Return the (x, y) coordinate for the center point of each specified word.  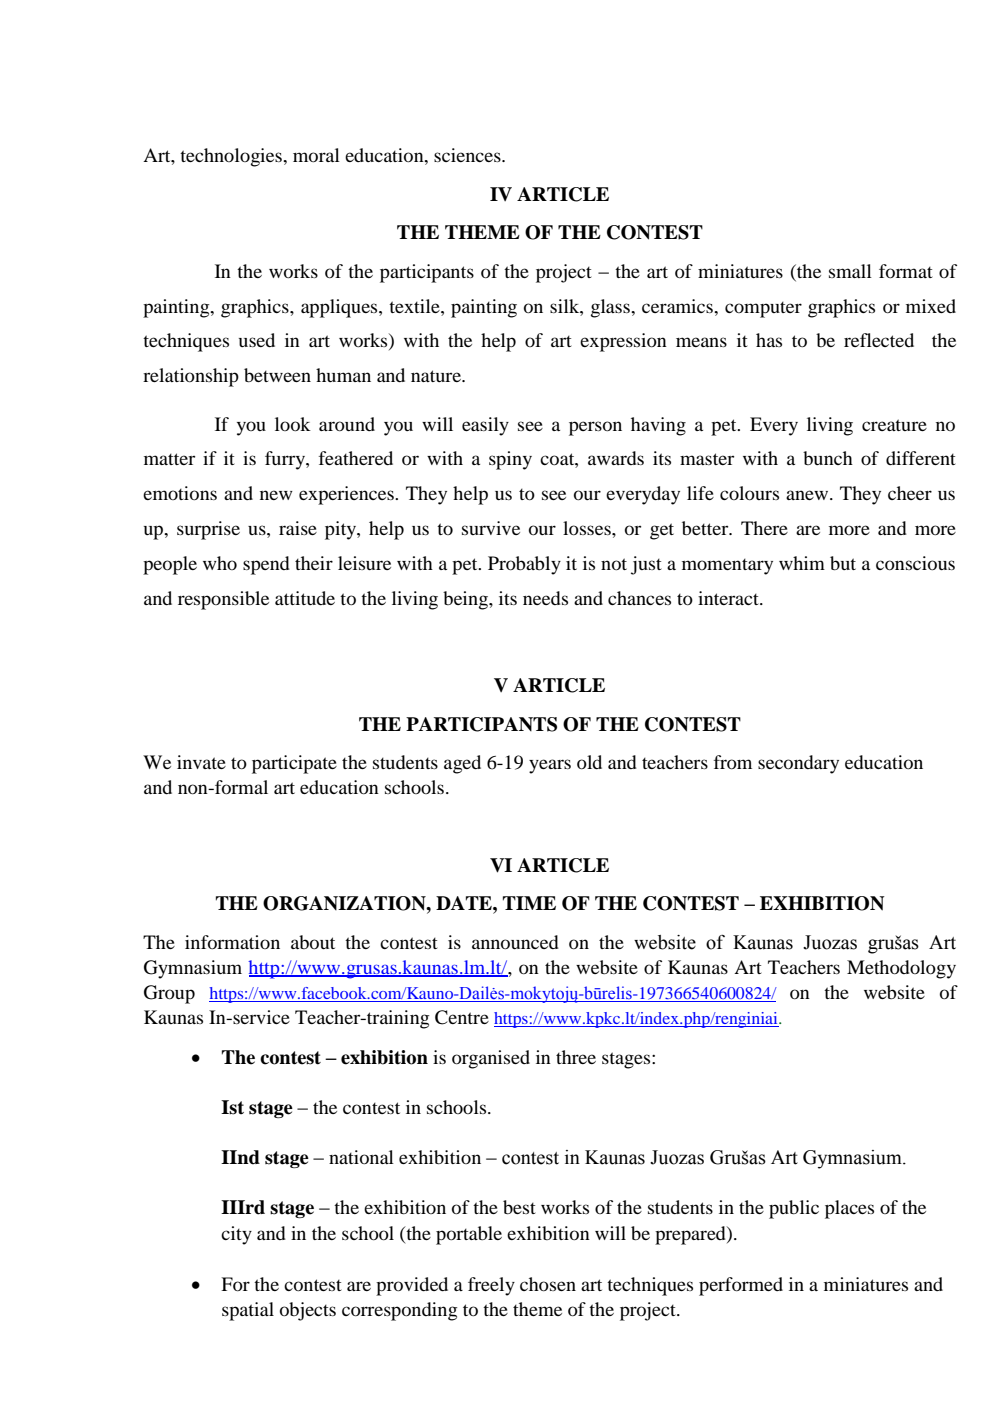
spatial (248, 1311)
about (313, 942)
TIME (529, 903)
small (850, 271)
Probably (524, 565)
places (849, 1209)
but (843, 563)
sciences (468, 155)
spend (266, 565)
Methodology (901, 969)
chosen (548, 1284)
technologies (232, 157)
